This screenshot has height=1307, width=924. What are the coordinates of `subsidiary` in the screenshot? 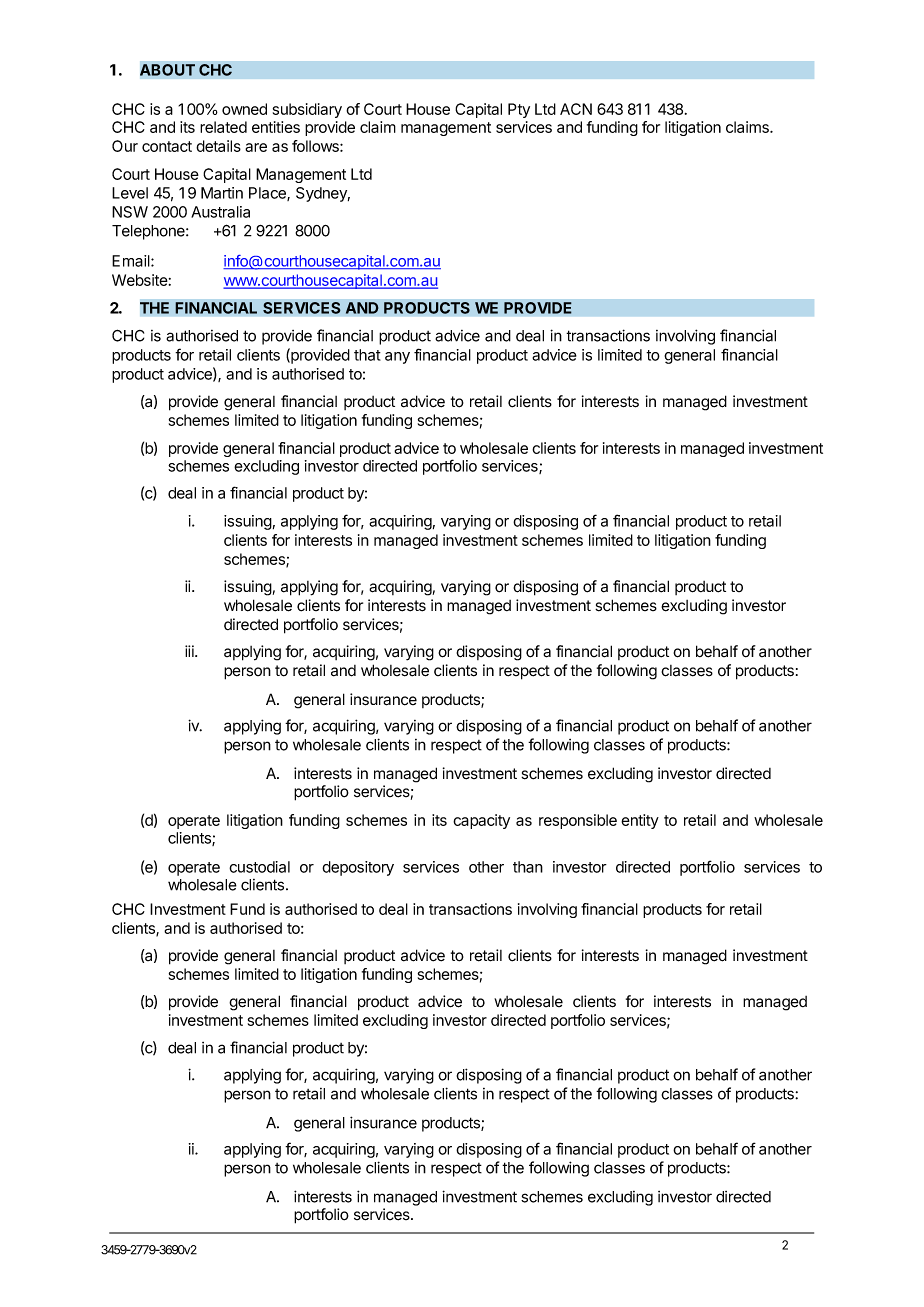 It's located at (307, 110).
